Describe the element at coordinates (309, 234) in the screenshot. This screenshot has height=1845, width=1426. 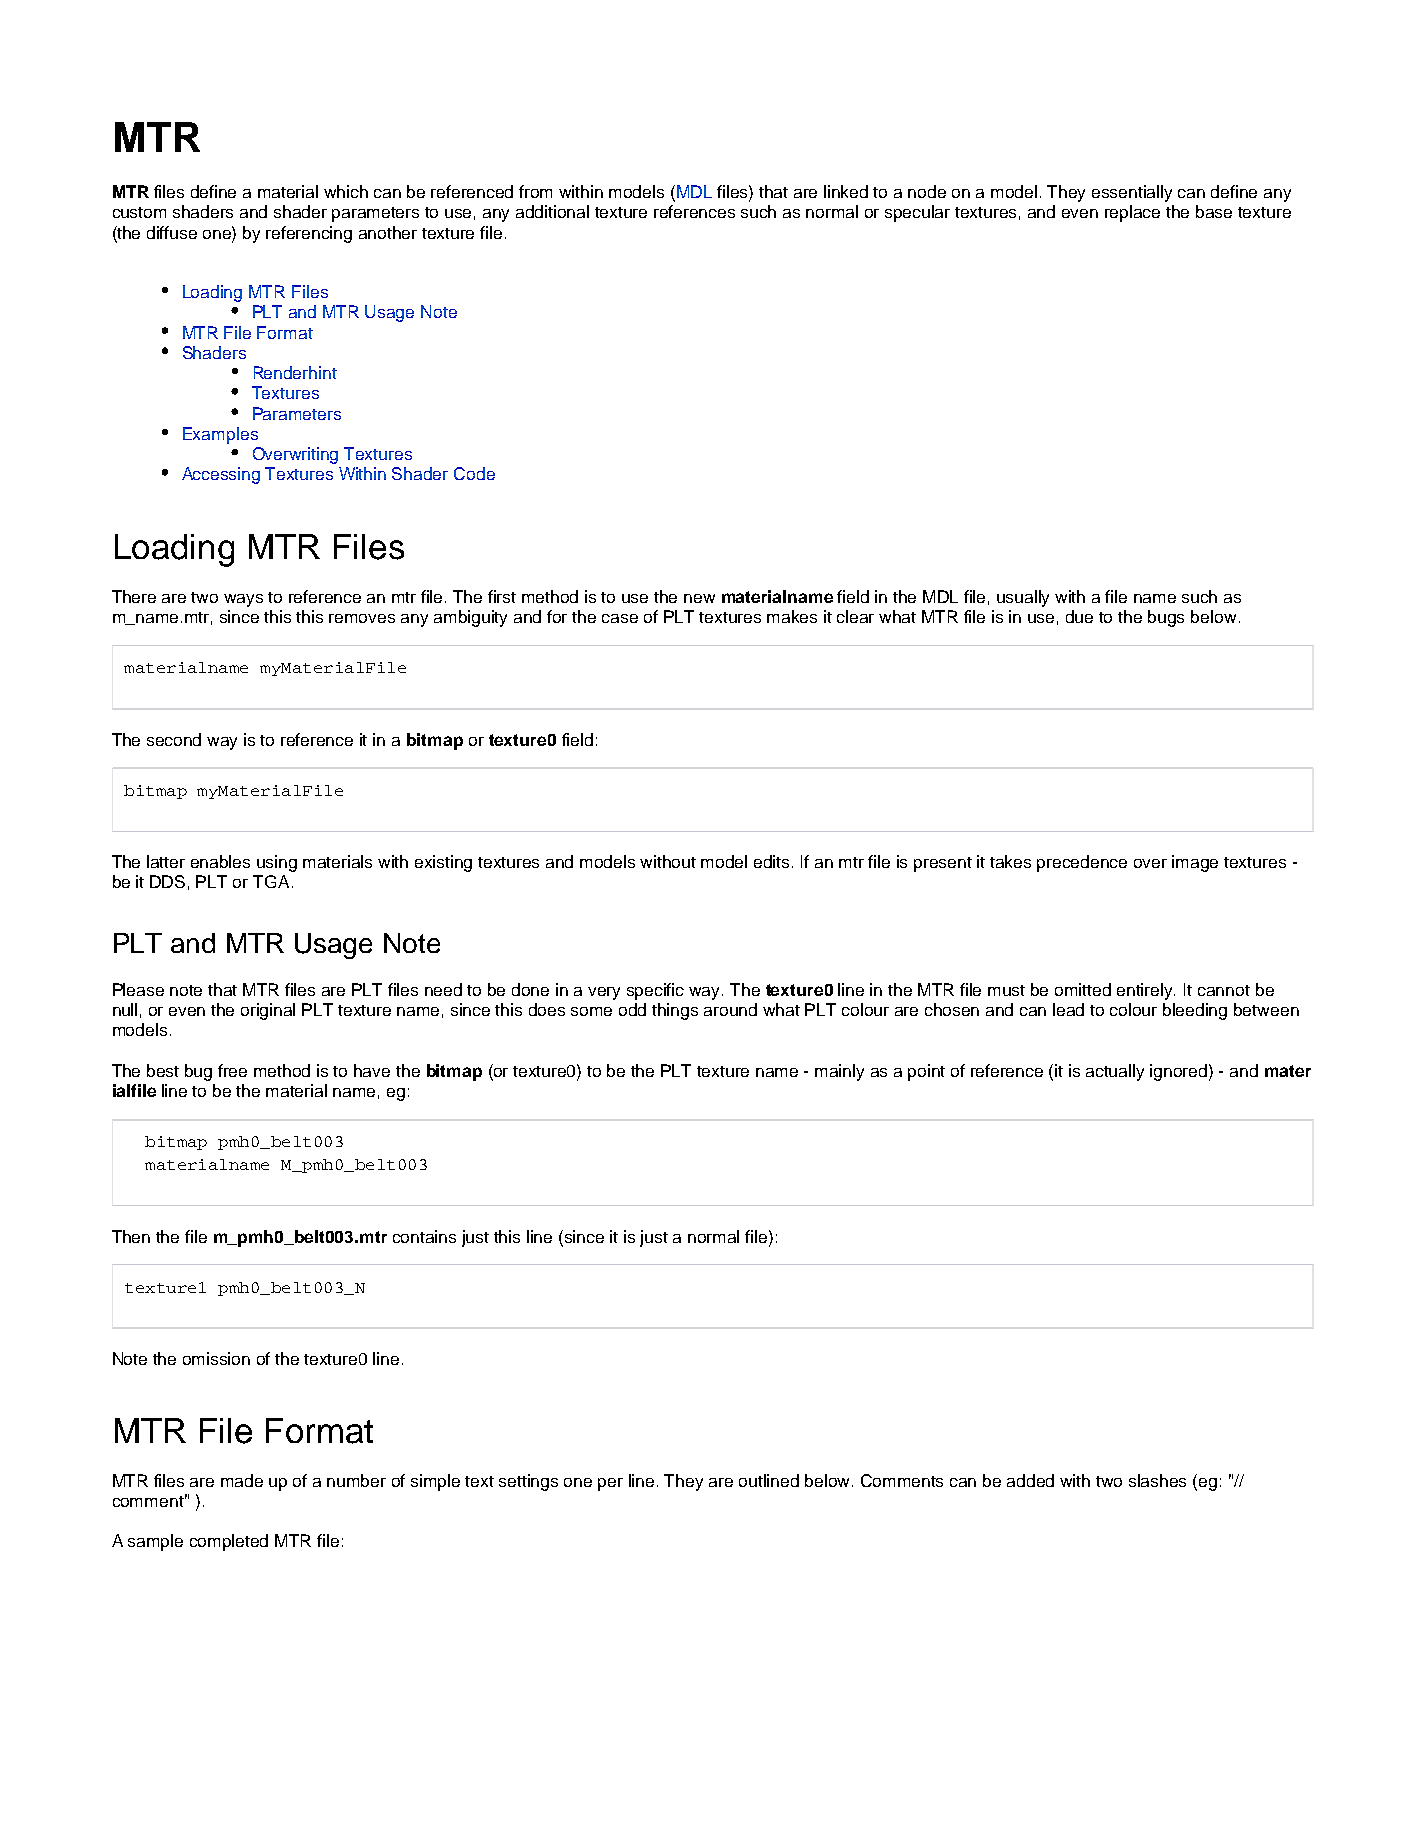
I see `referencing` at that location.
